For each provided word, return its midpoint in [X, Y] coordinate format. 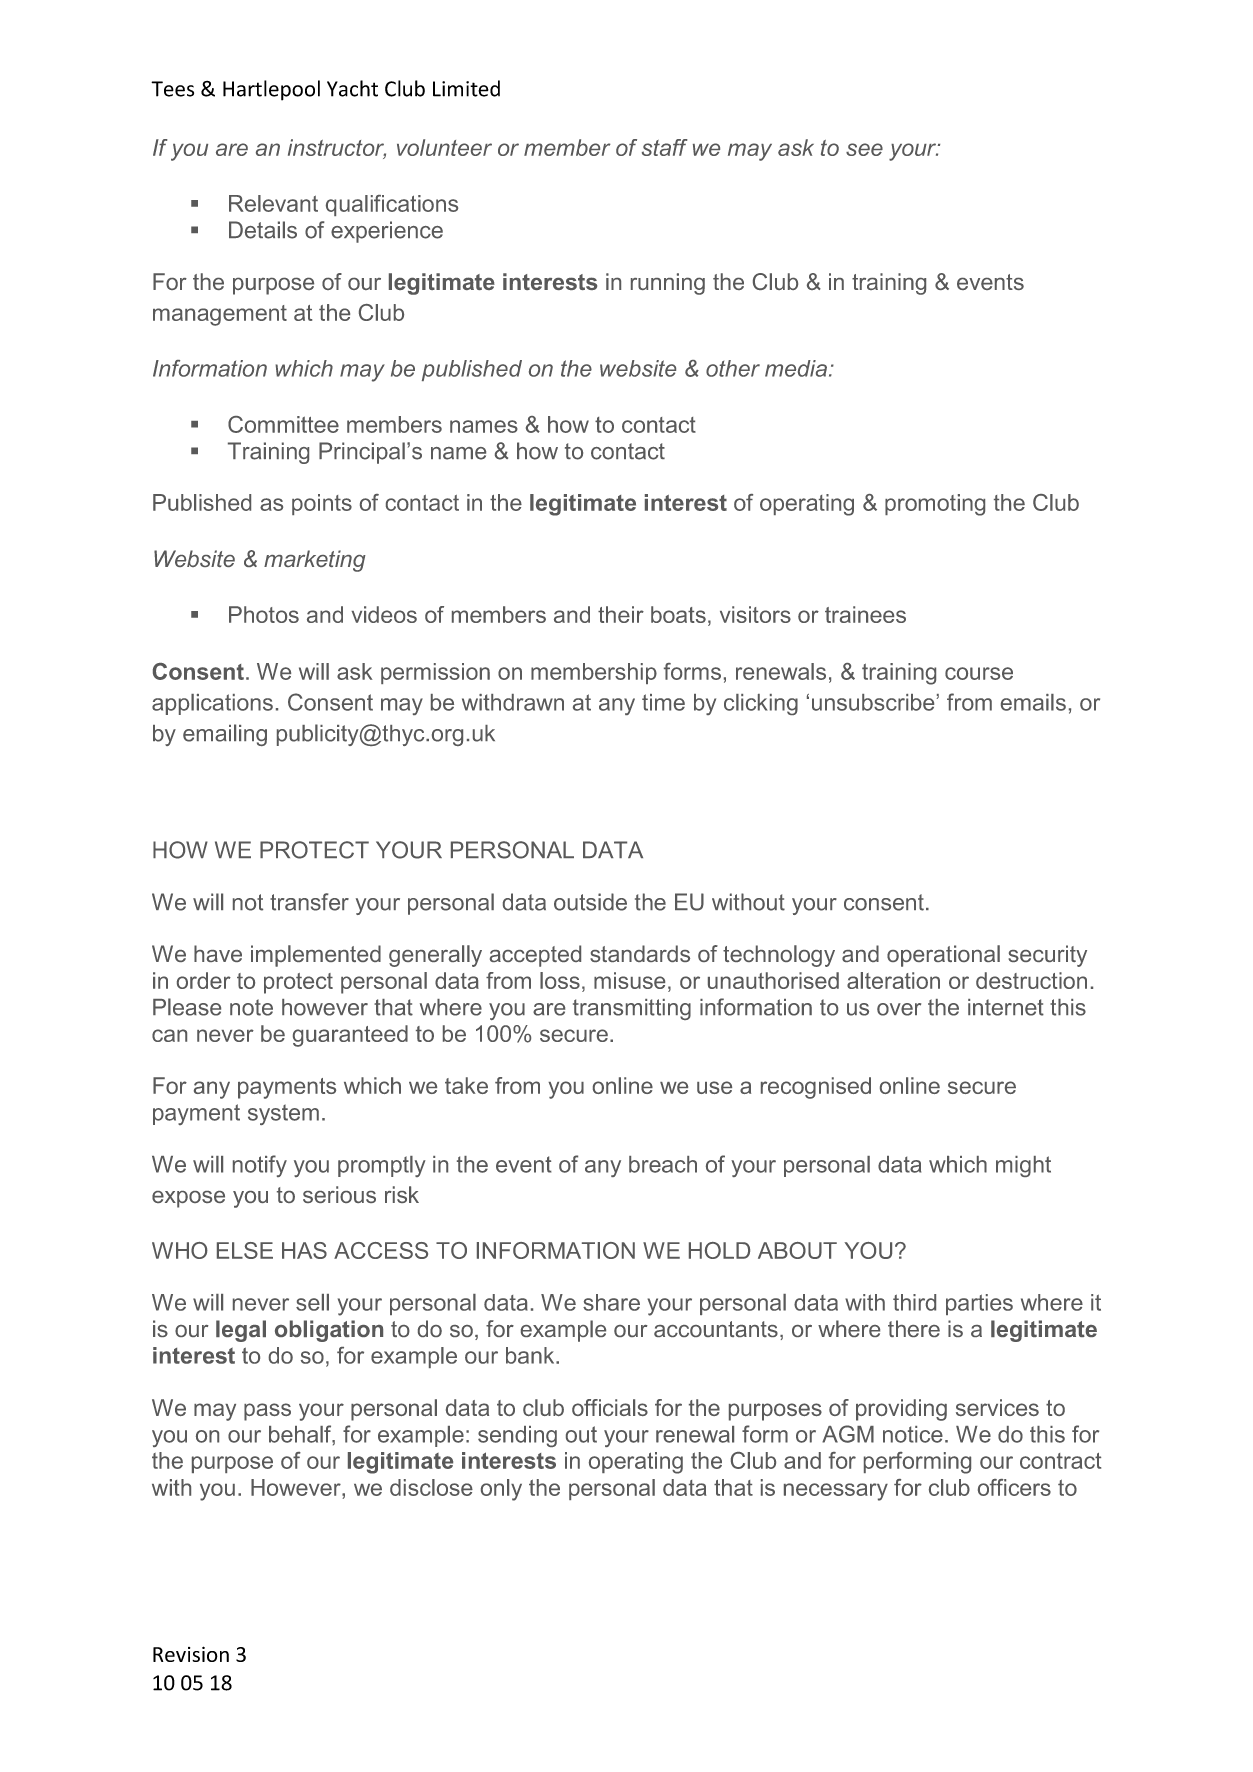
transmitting [632, 1009]
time [663, 702]
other [733, 368]
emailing [225, 735]
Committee [283, 424]
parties [979, 1304]
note [251, 1007]
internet [1006, 1007]
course [979, 673]
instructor [337, 149]
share [611, 1302]
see [864, 149]
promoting [935, 505]
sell [312, 1302]
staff [665, 147]
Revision [191, 1654]
